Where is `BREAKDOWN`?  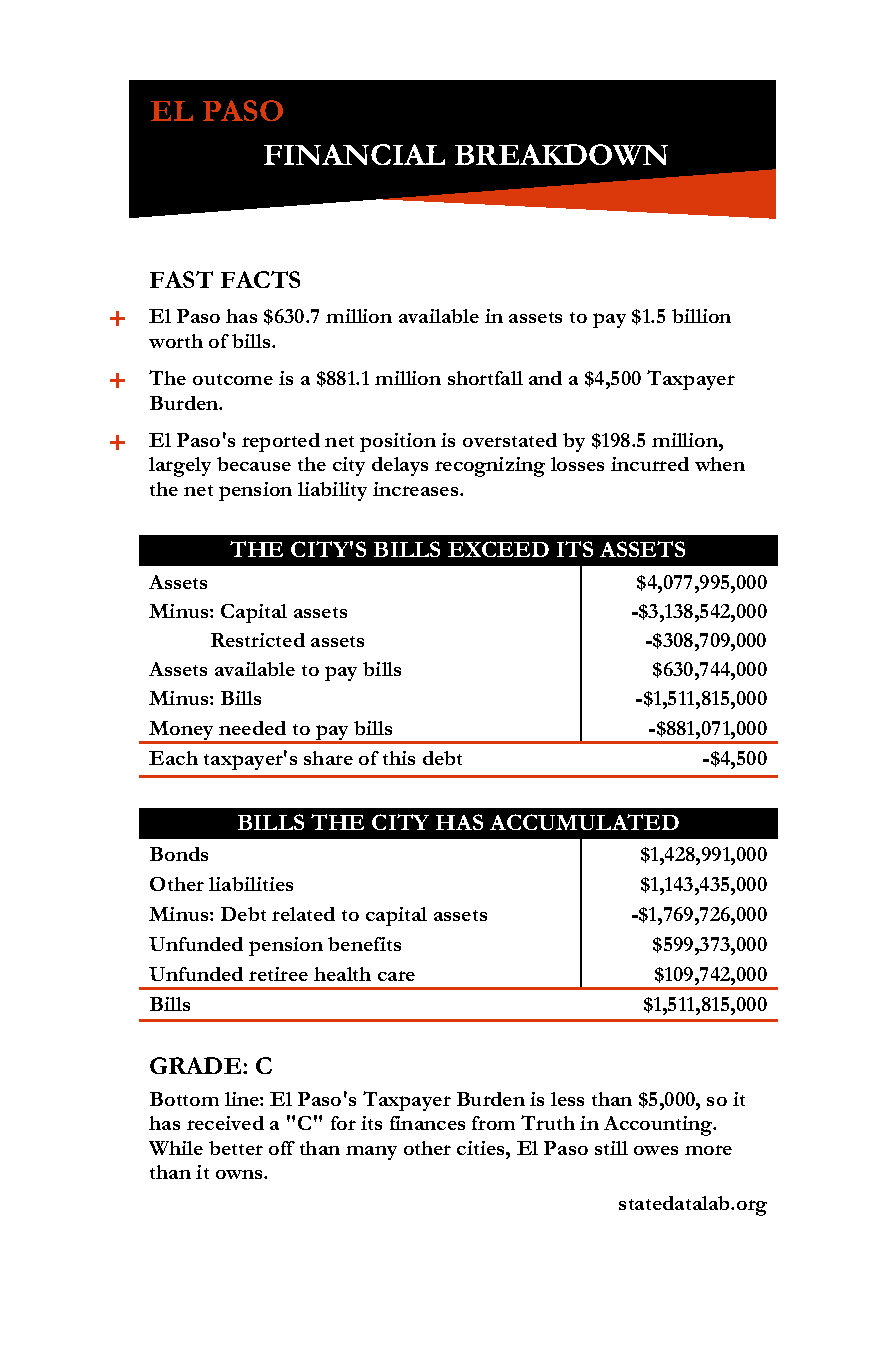 BREAKDOWN is located at coordinates (561, 154).
